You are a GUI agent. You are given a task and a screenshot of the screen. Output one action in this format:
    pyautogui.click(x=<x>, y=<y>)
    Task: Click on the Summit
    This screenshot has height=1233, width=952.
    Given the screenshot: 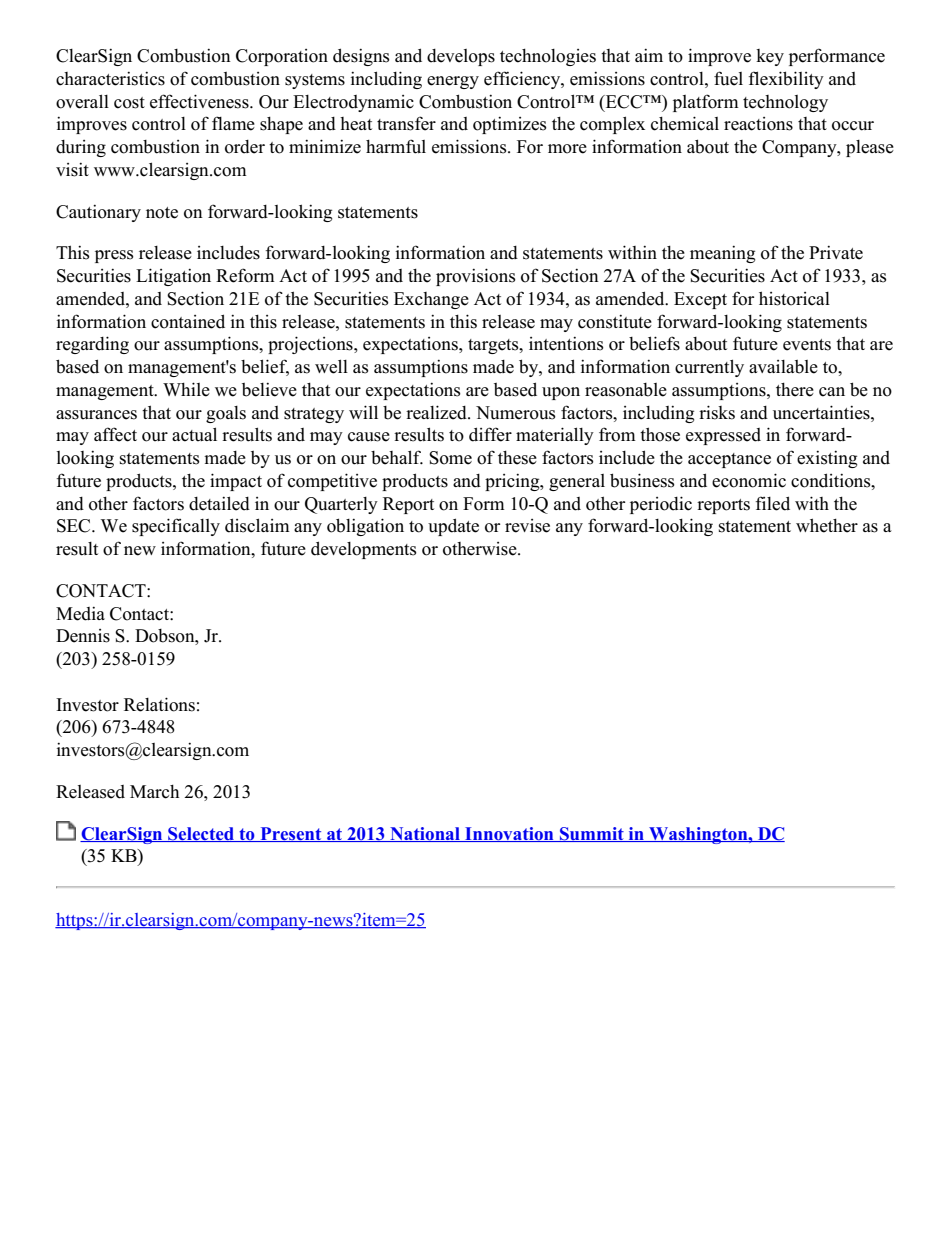 What is the action you would take?
    pyautogui.click(x=592, y=834)
